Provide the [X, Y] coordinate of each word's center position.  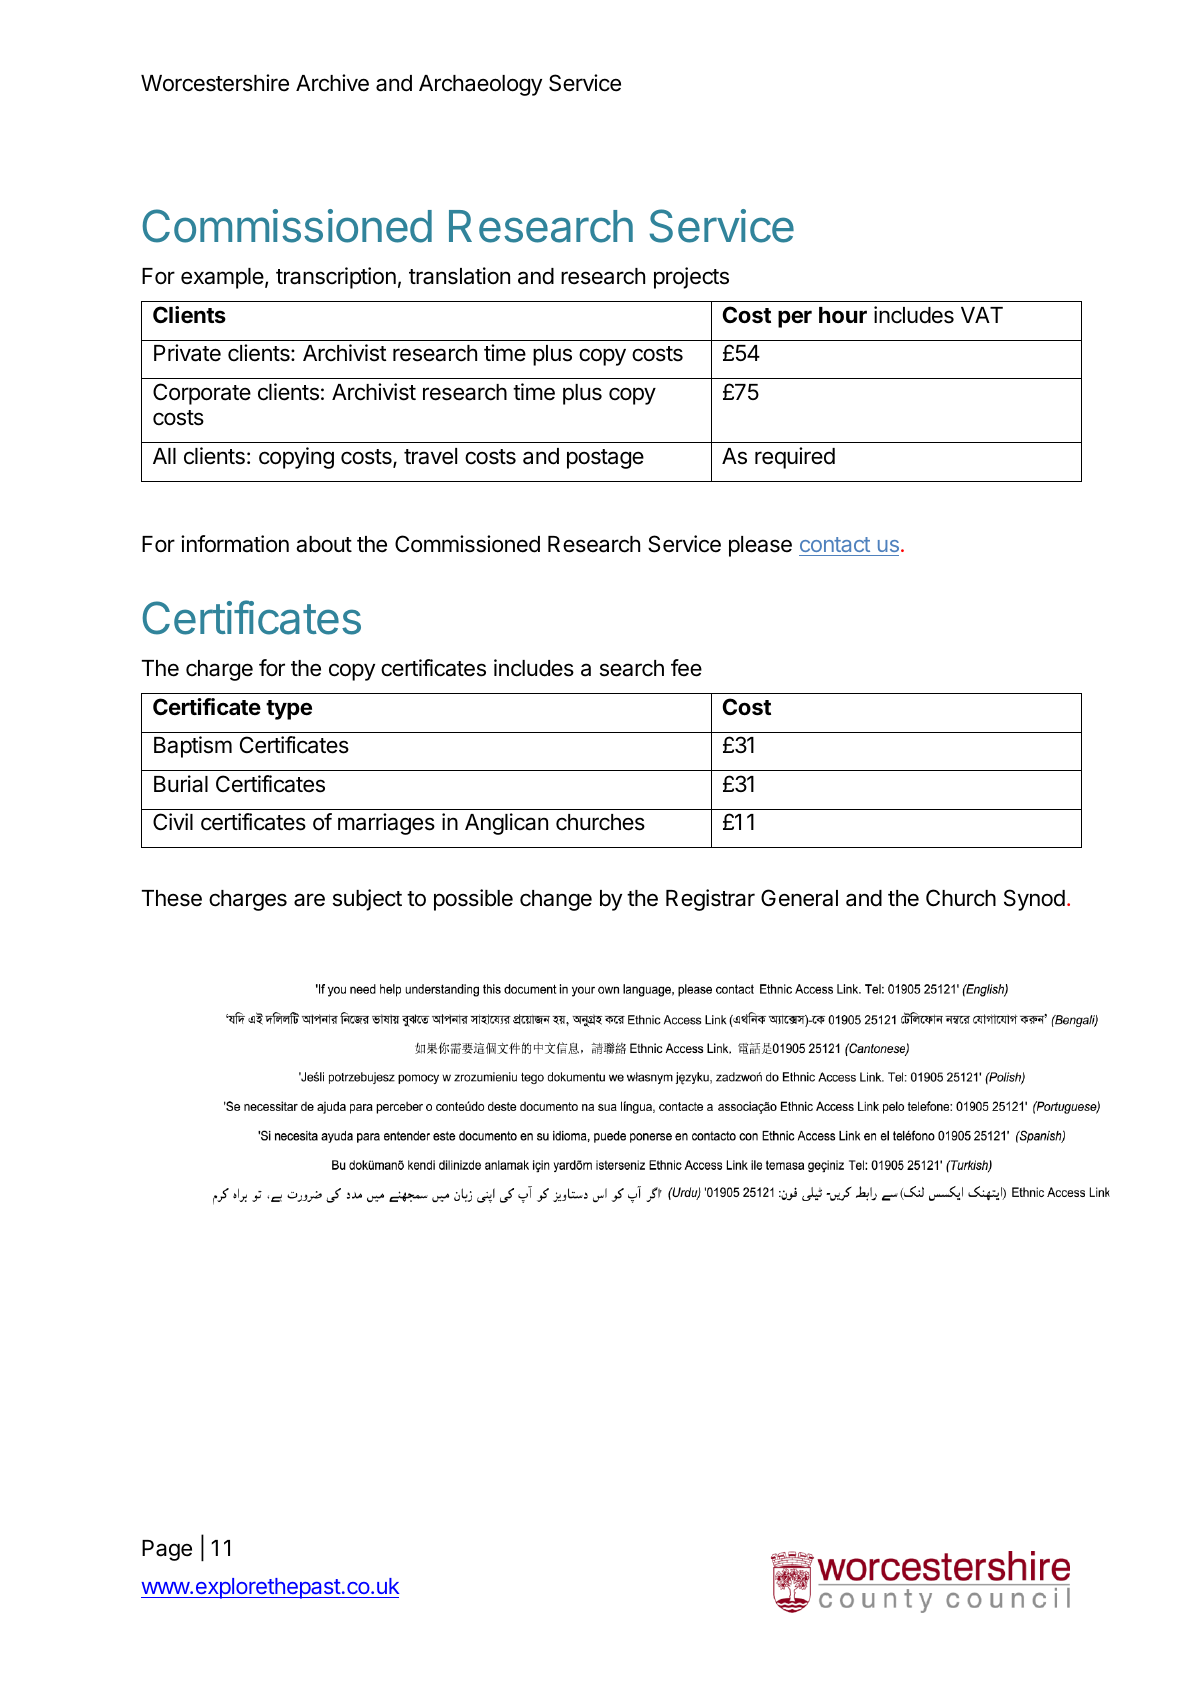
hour [843, 315]
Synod [1034, 900]
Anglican [506, 824]
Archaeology [480, 85]
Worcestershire [215, 83]
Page [167, 1550]
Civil [173, 821]
